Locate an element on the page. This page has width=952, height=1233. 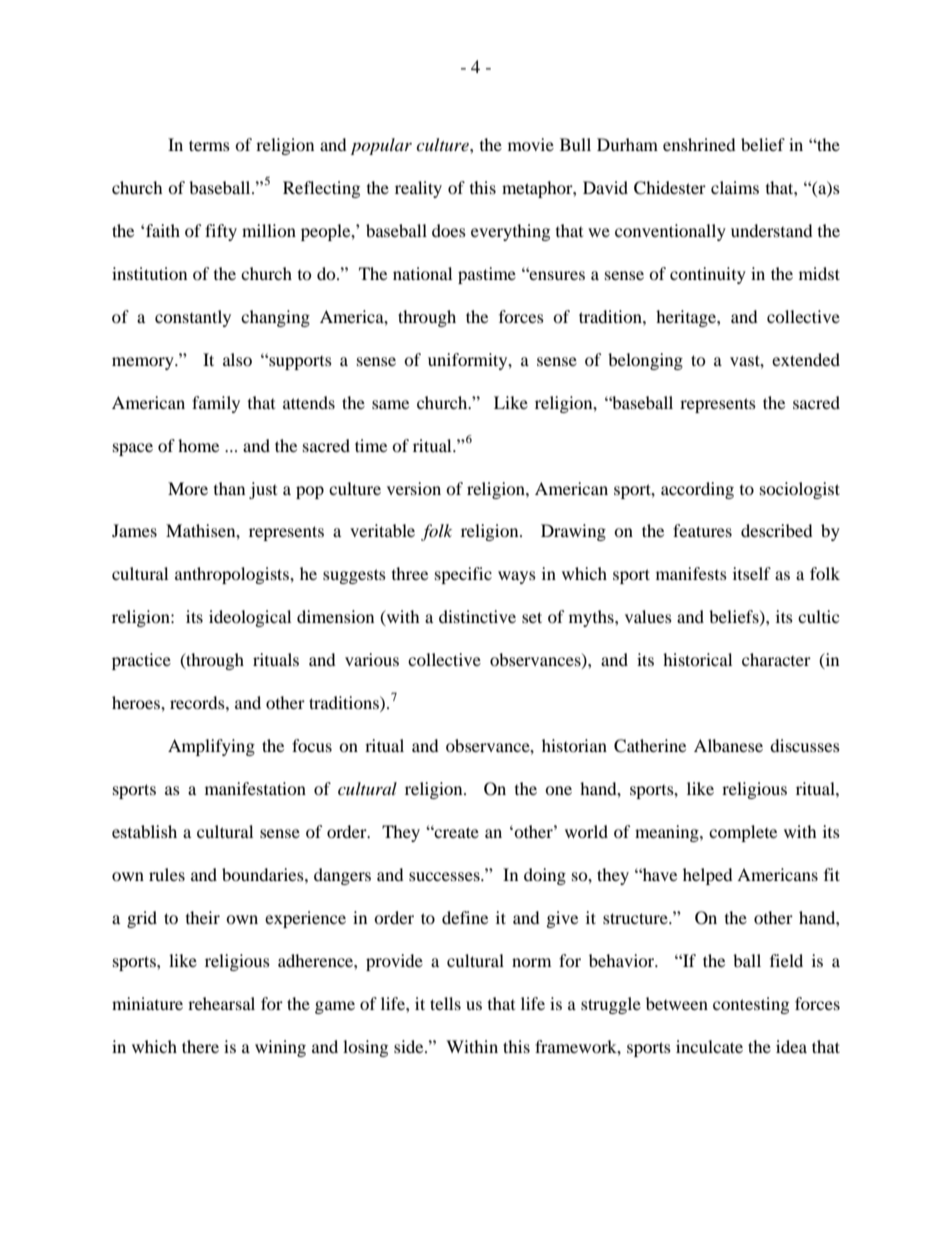
tells is located at coordinates (445, 1003).
